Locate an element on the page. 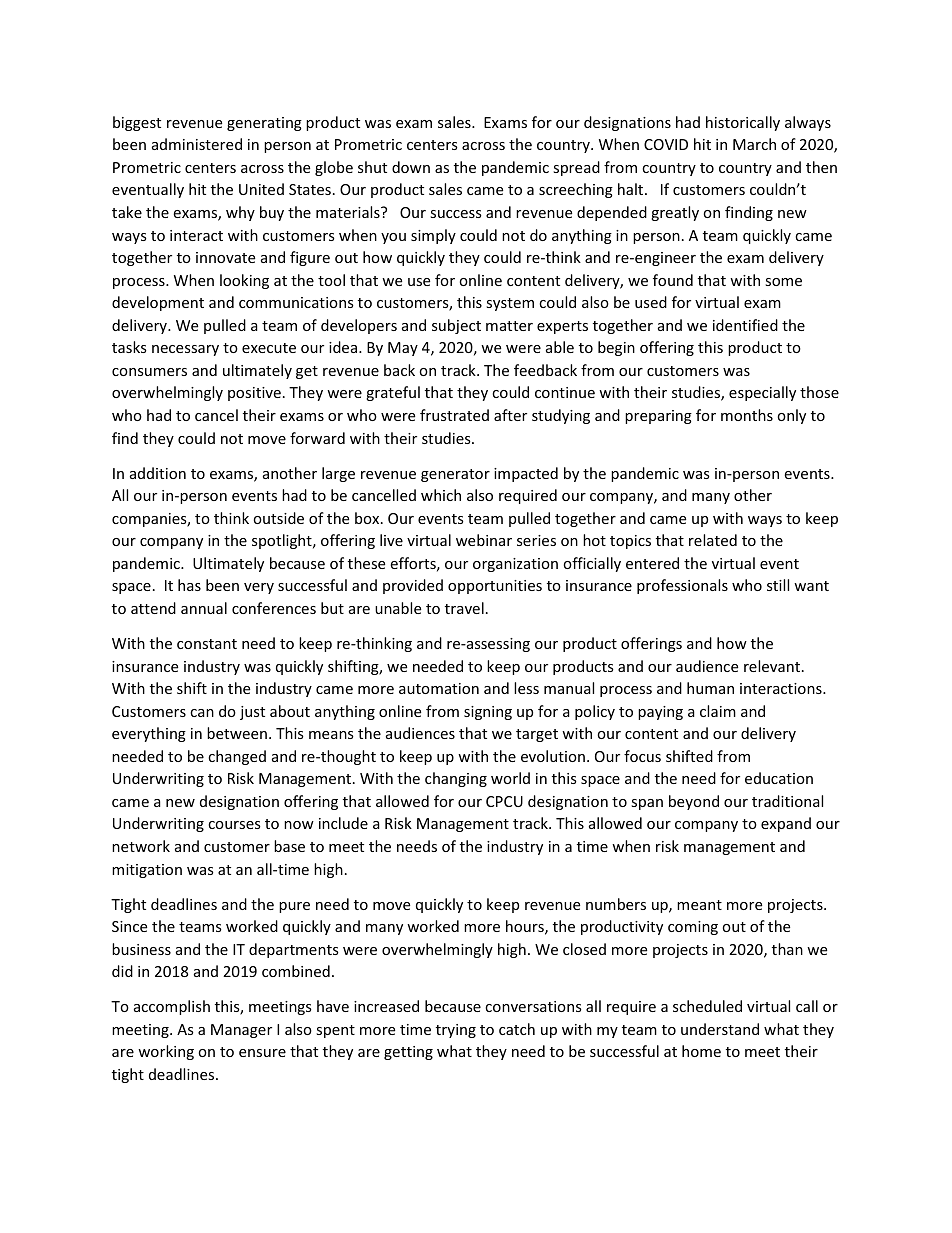 This document has height=1233, width=952. administered is located at coordinates (197, 144).
